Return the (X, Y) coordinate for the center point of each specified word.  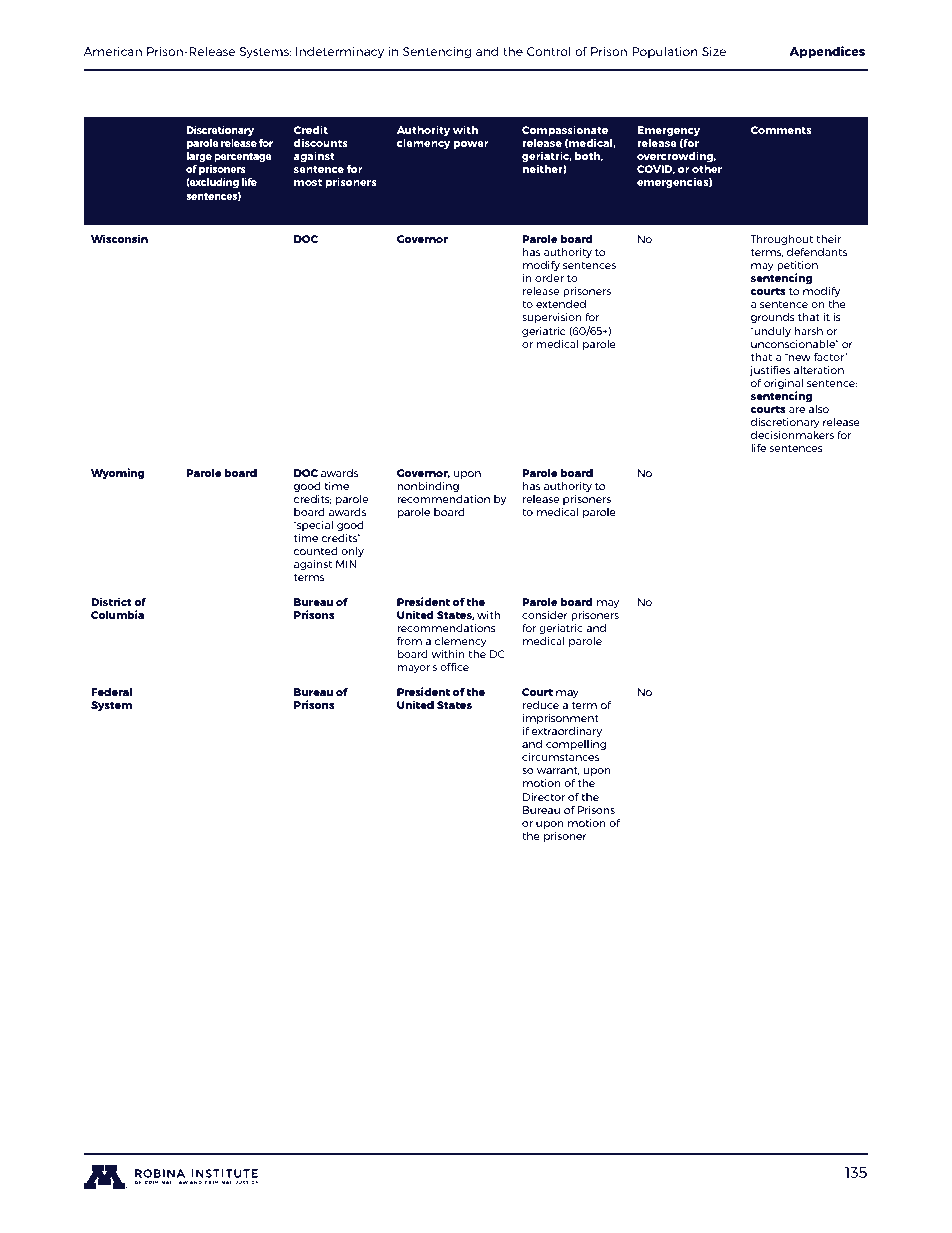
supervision (552, 318)
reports (213, 1041)
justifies (769, 371)
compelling (576, 745)
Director (544, 797)
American (112, 51)
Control (549, 51)
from (409, 641)
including (425, 1040)
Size (714, 51)
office (454, 667)
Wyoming (117, 473)
